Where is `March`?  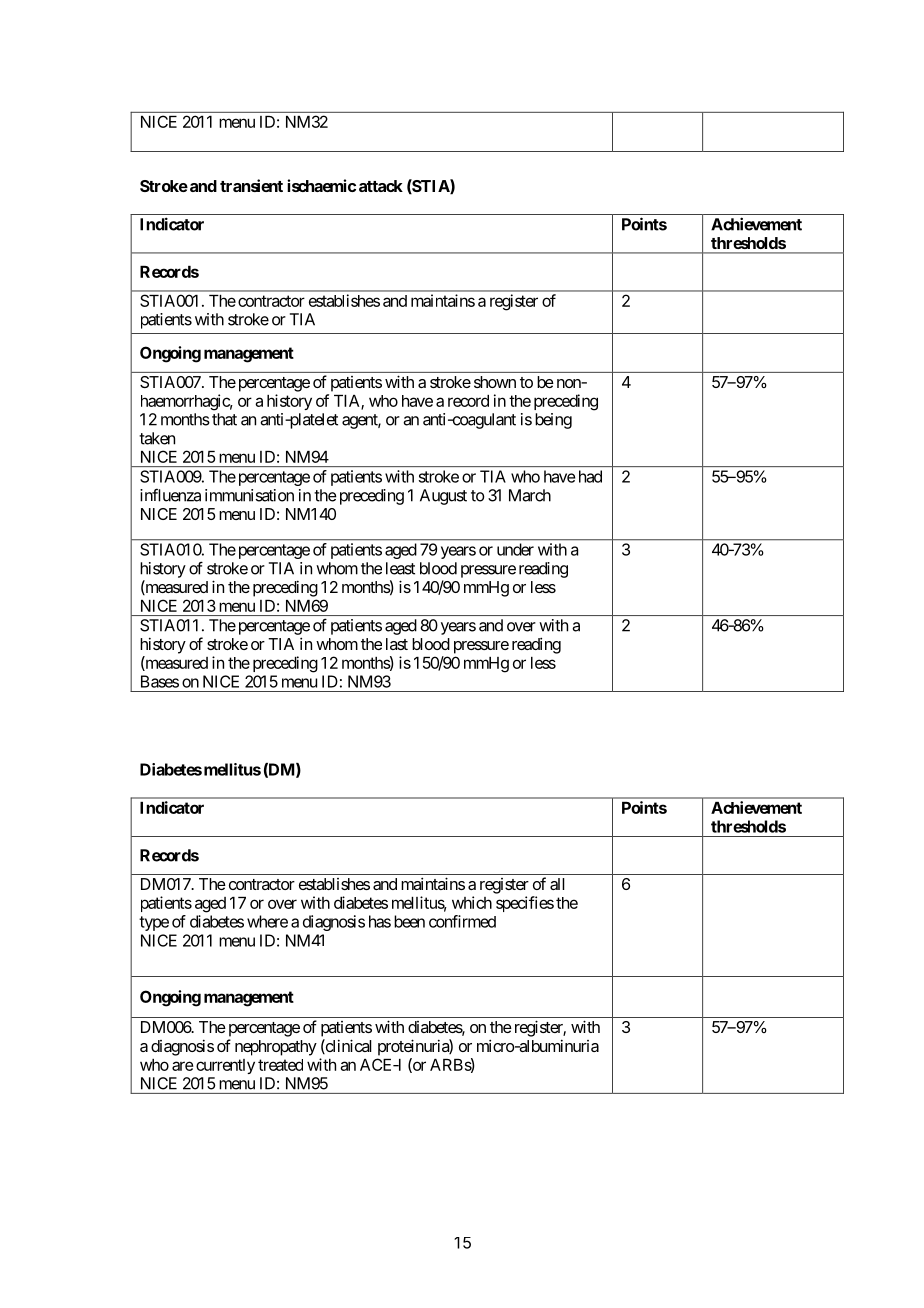
March is located at coordinates (530, 495).
